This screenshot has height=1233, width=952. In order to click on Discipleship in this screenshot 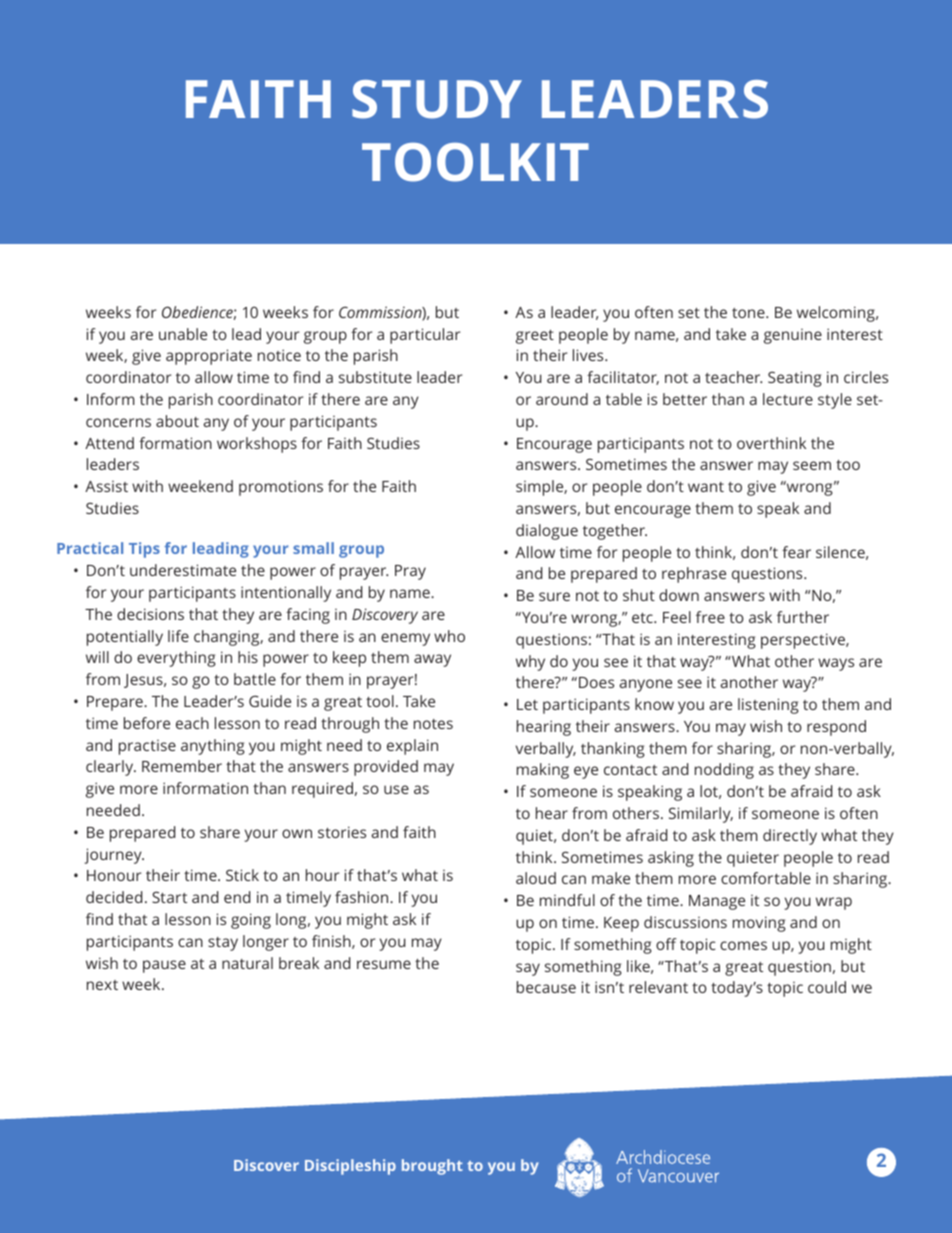, I will do `click(350, 1167)`.
